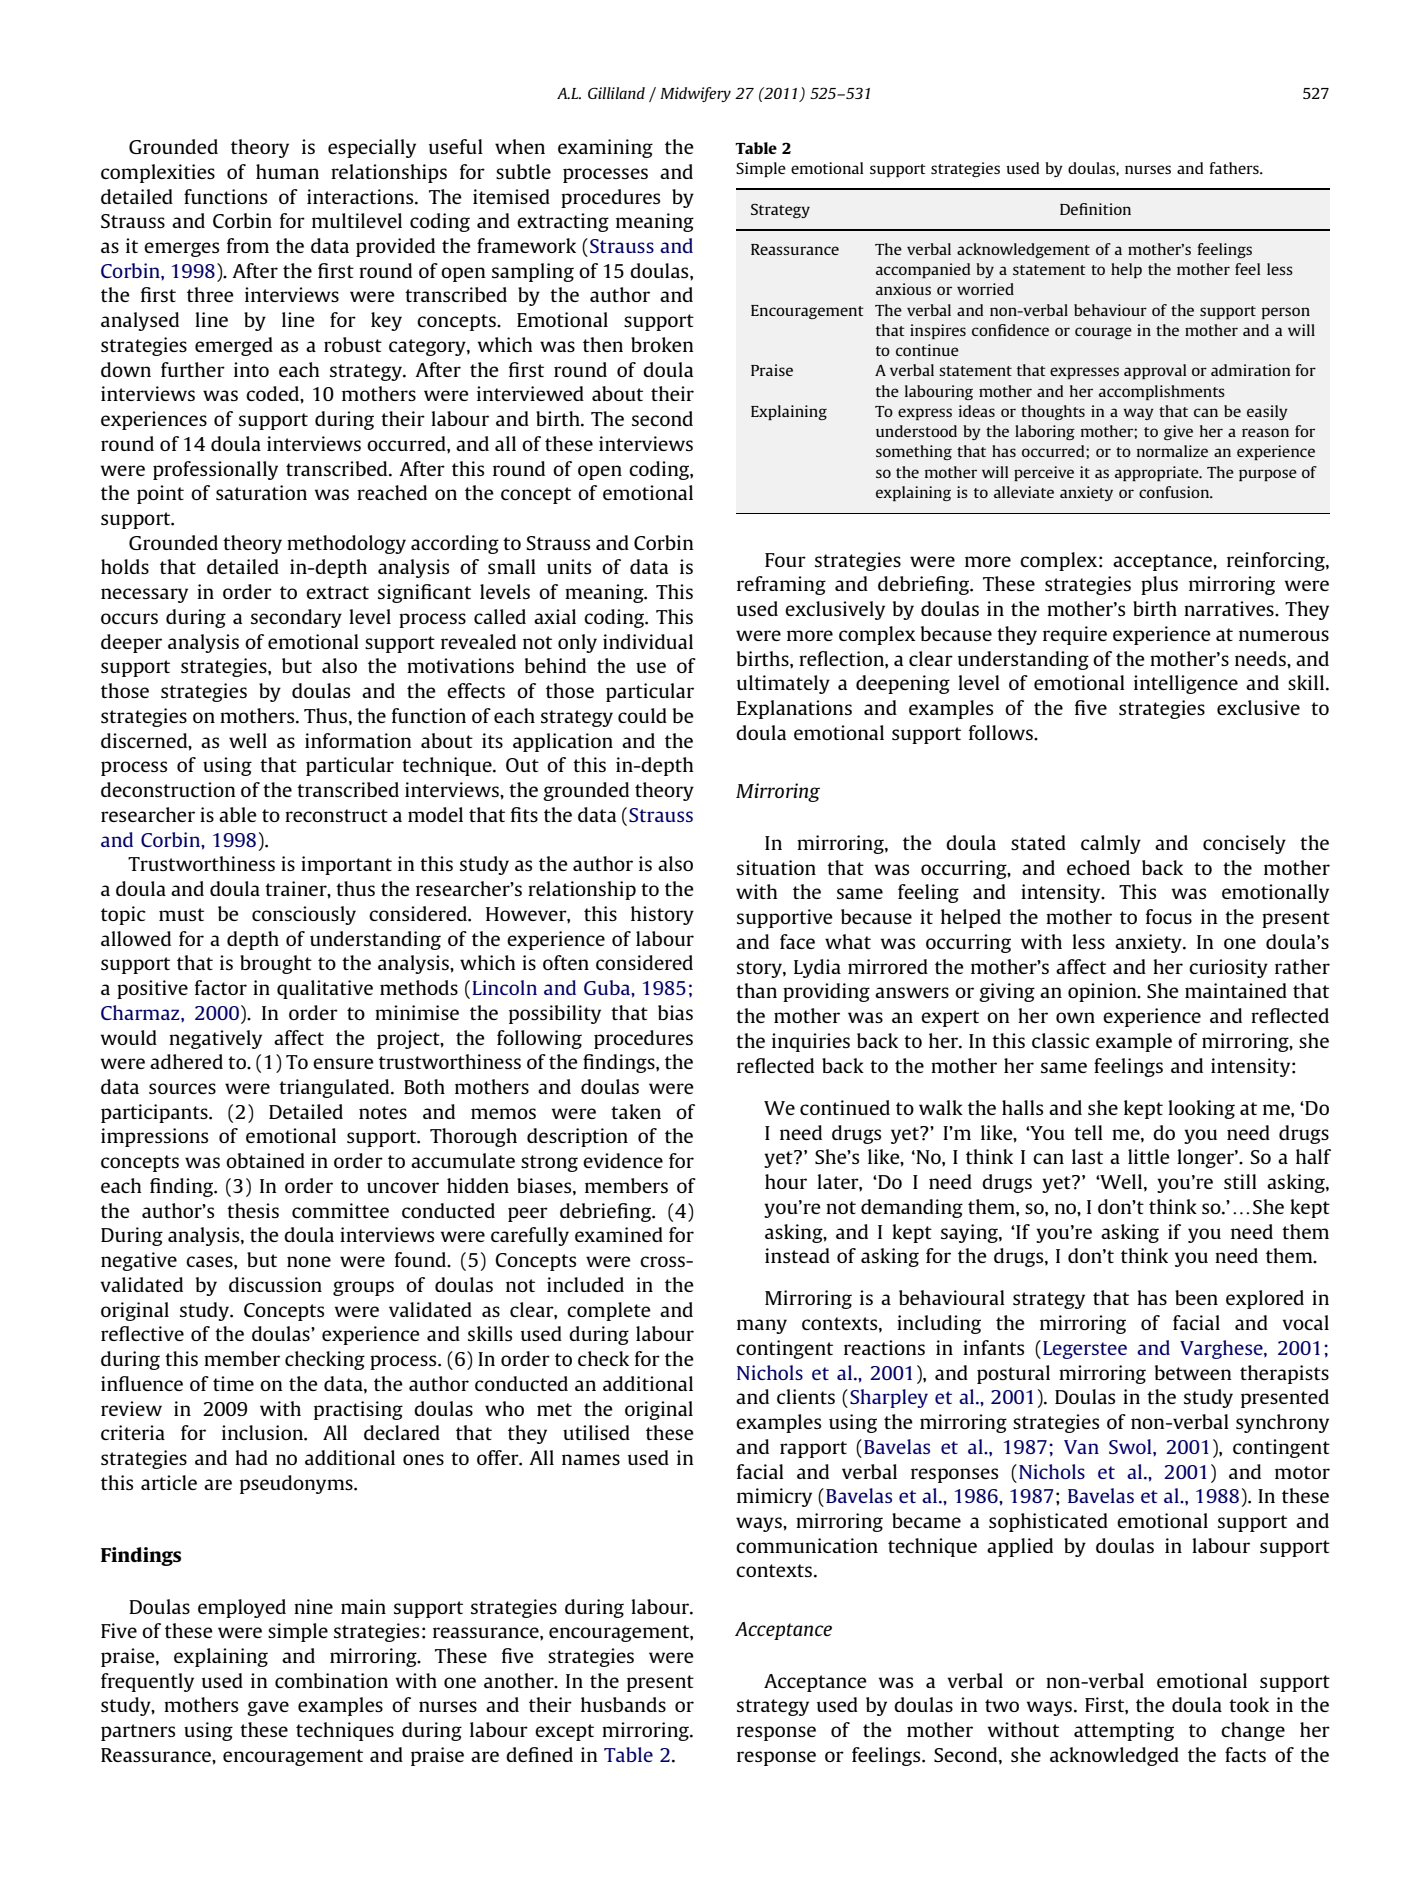 Image resolution: width=1407 pixels, height=1877 pixels. Describe the element at coordinates (1149, 1156) in the screenshot. I see `little` at that location.
